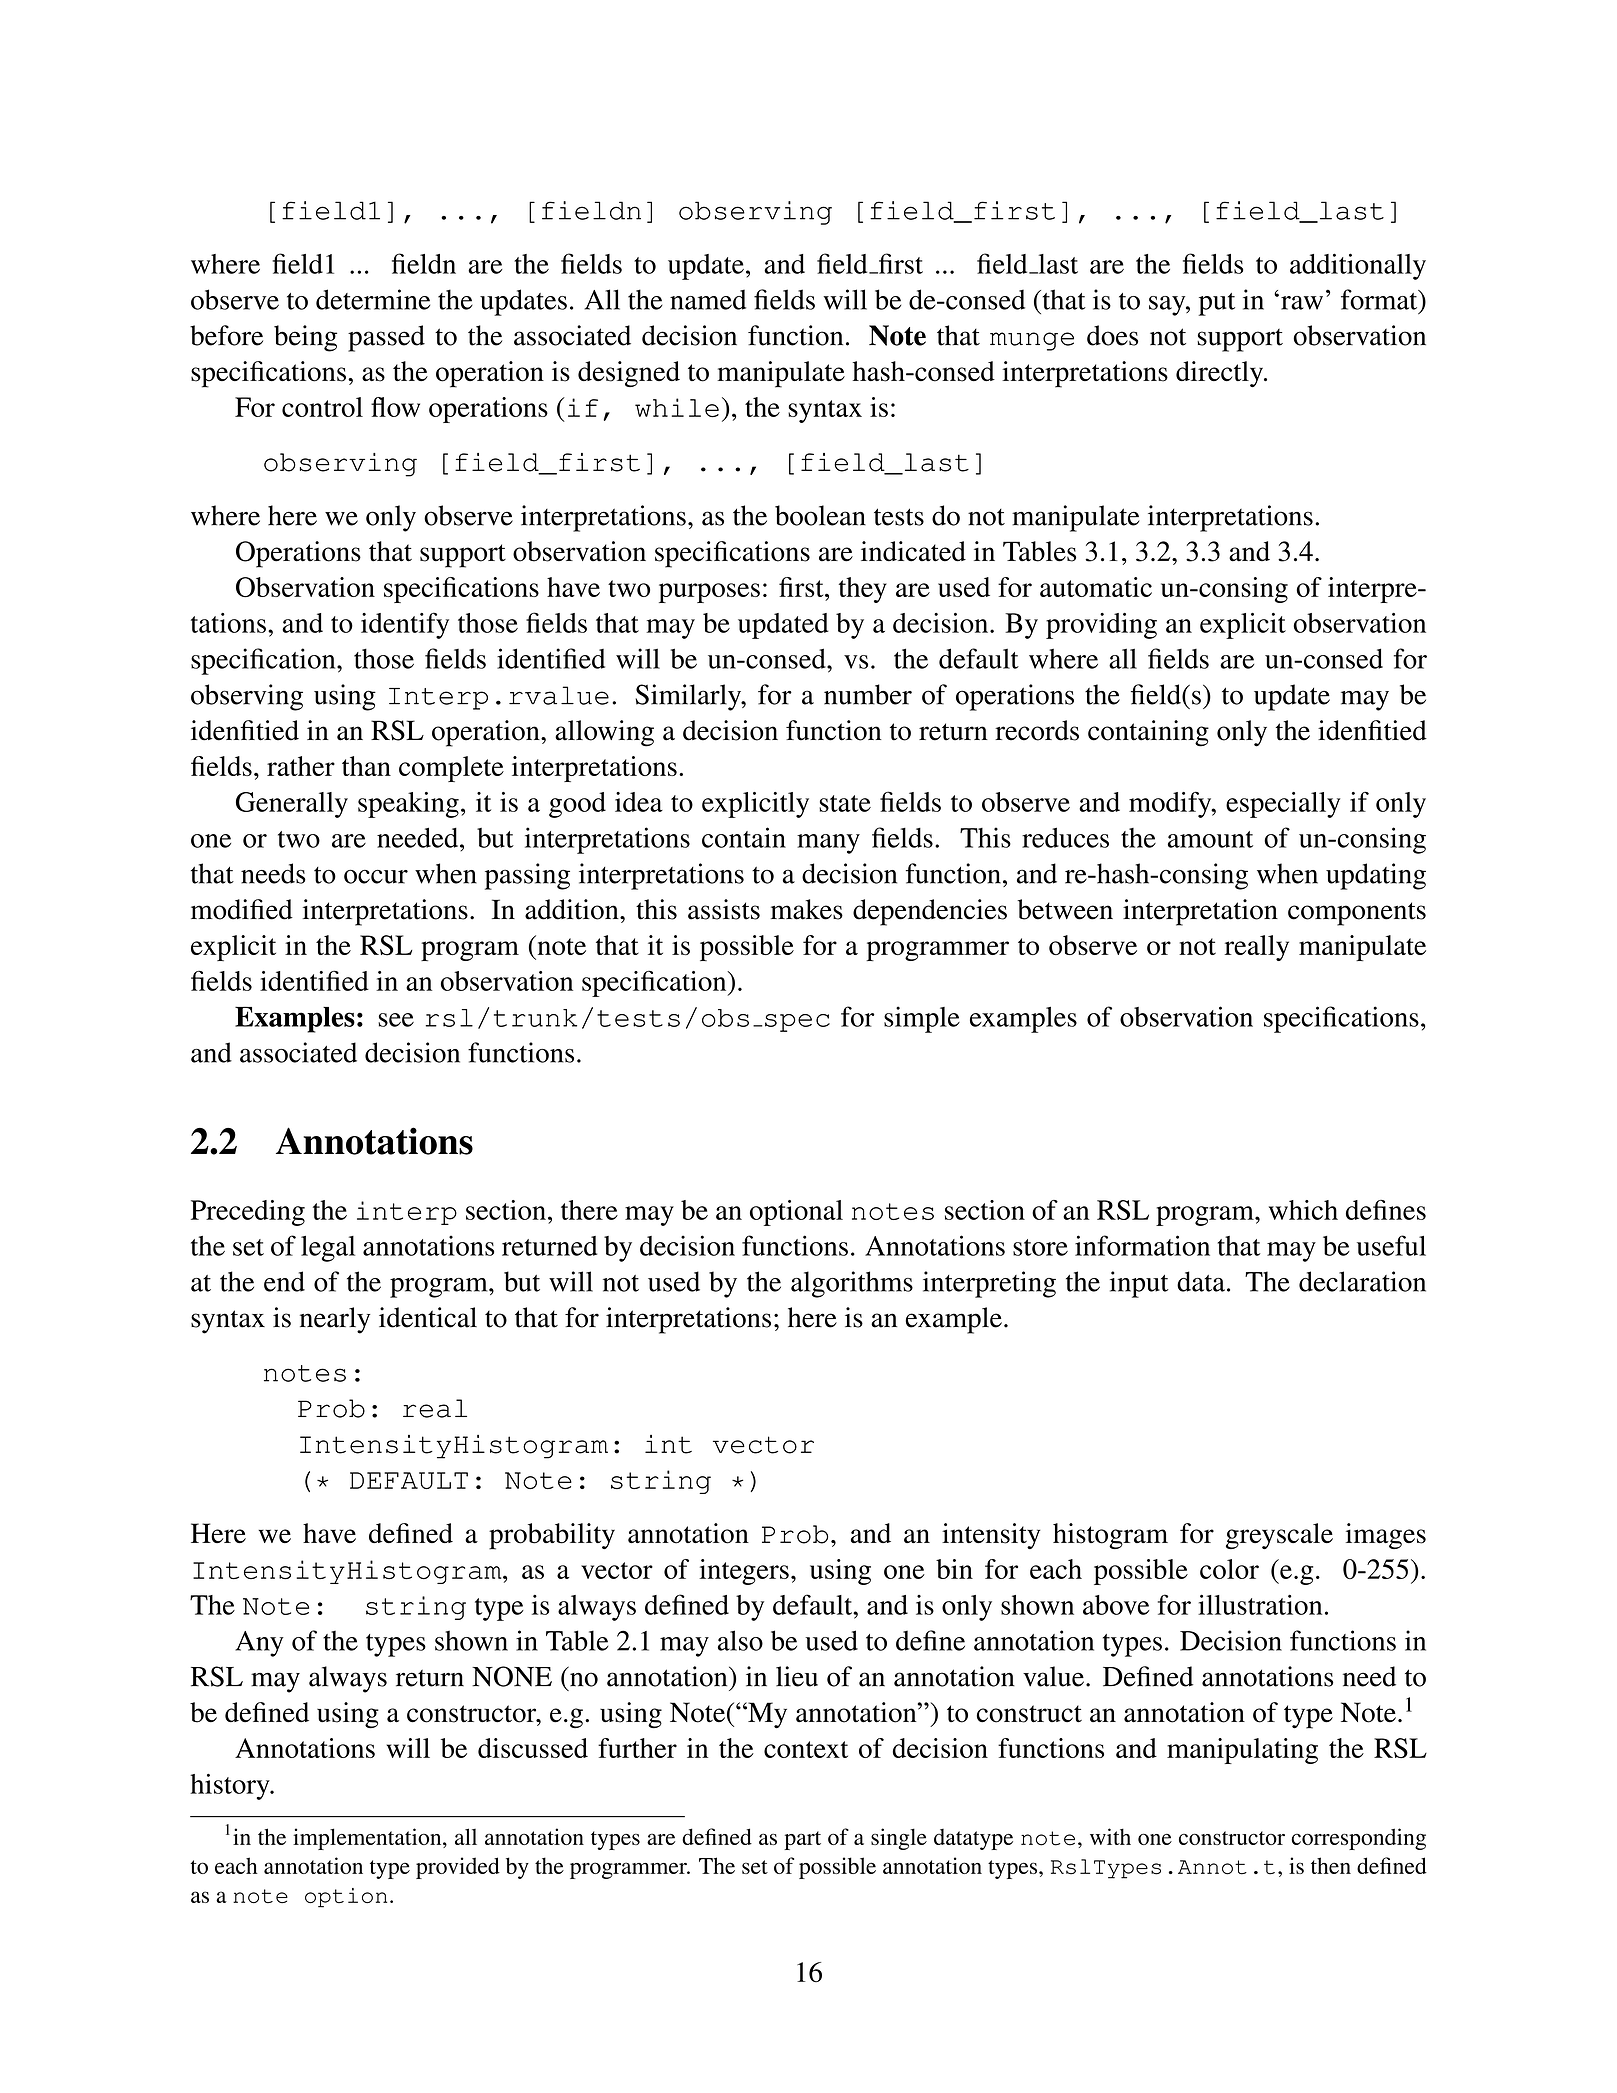 The height and width of the screenshot is (2093, 1617). I want to click on algorithms, so click(852, 1284).
